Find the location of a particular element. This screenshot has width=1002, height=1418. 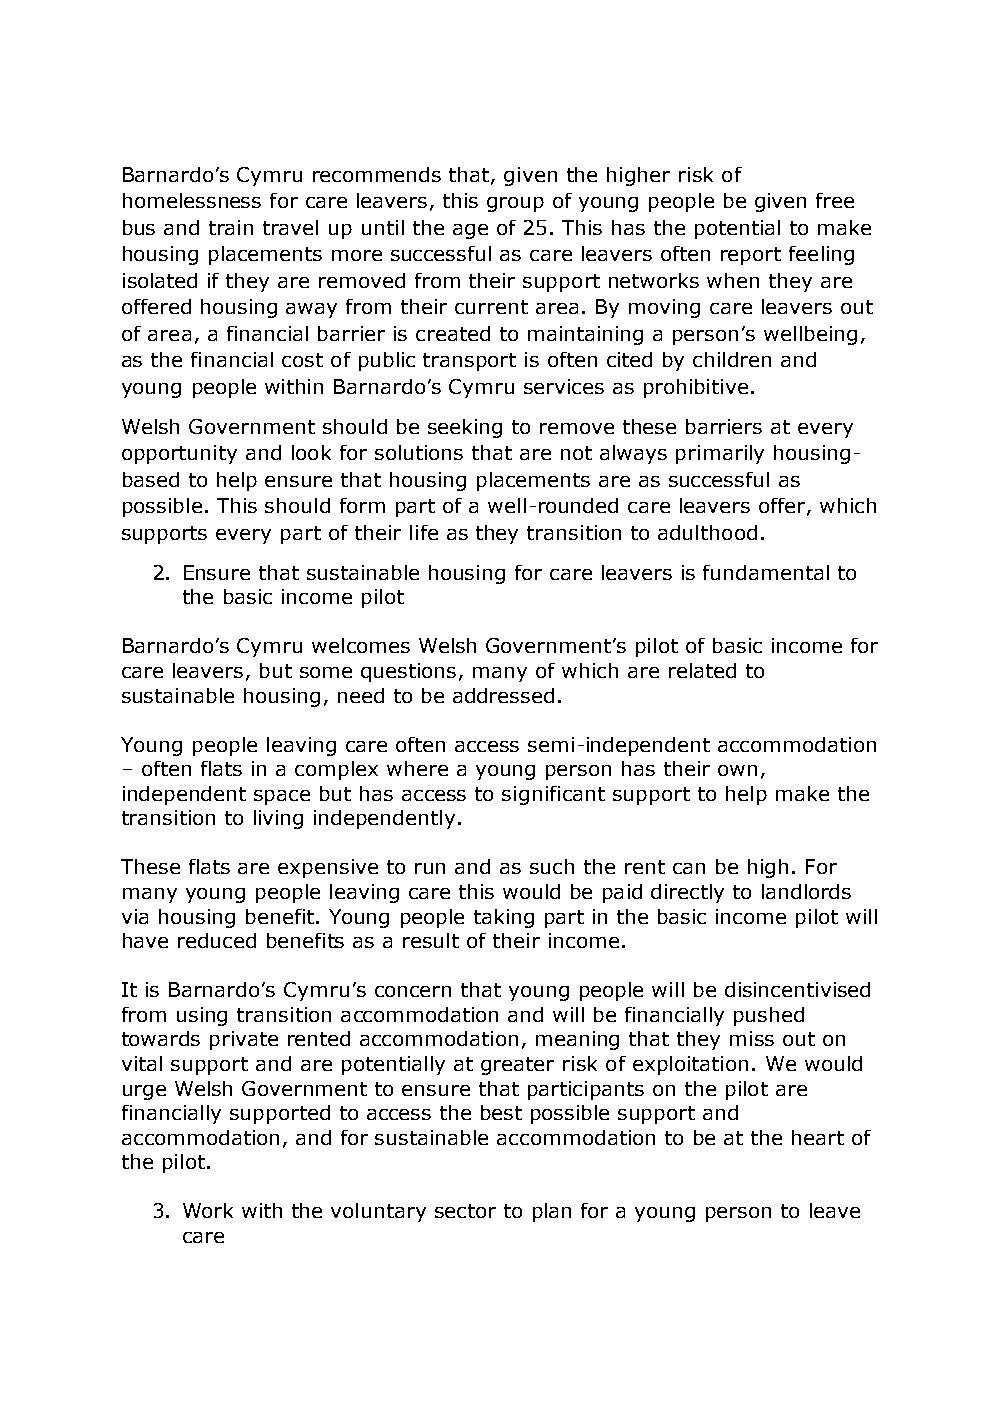

report is located at coordinates (751, 256).
